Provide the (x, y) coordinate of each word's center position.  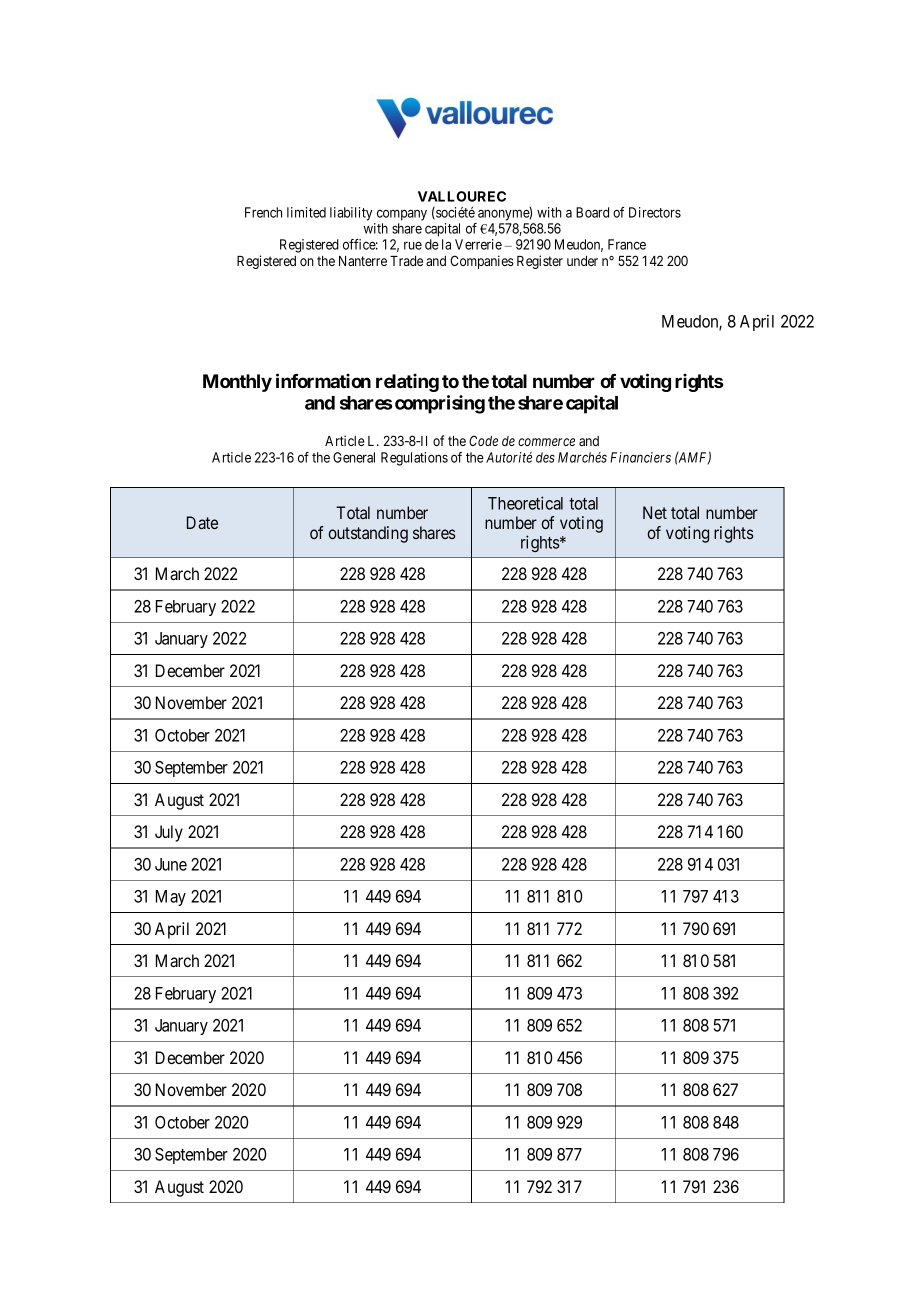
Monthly (237, 383)
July (169, 833)
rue (413, 245)
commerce (546, 442)
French (263, 212)
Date (202, 522)
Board (592, 212)
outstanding (368, 534)
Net (655, 512)
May (171, 898)
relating (407, 383)
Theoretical (525, 503)
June (171, 864)
